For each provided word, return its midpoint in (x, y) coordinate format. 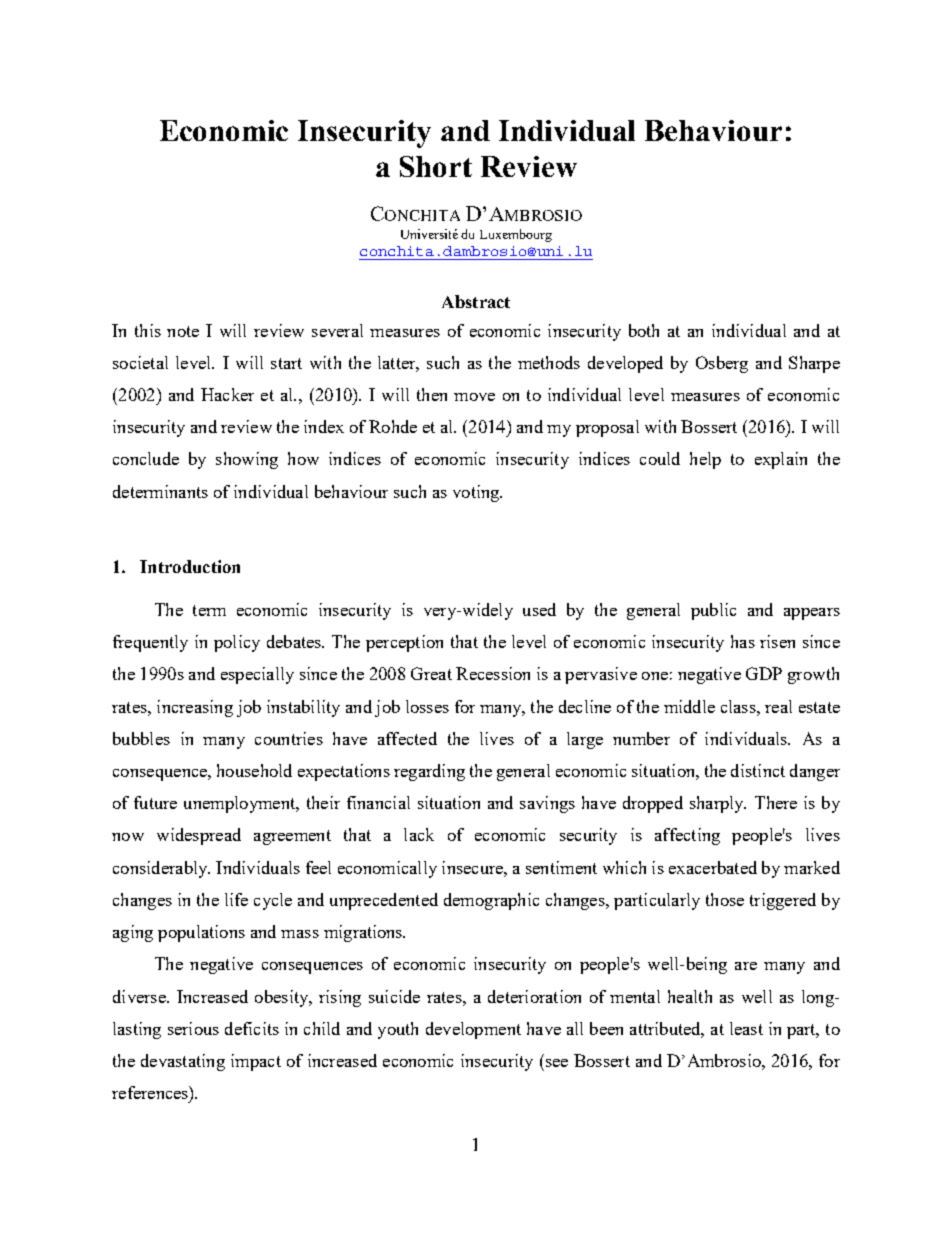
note (183, 331)
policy (237, 643)
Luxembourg (516, 235)
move (474, 397)
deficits (252, 1028)
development (473, 1030)
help (705, 460)
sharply (718, 804)
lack (419, 834)
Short (436, 166)
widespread (199, 836)
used (539, 609)
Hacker (227, 394)
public (713, 611)
